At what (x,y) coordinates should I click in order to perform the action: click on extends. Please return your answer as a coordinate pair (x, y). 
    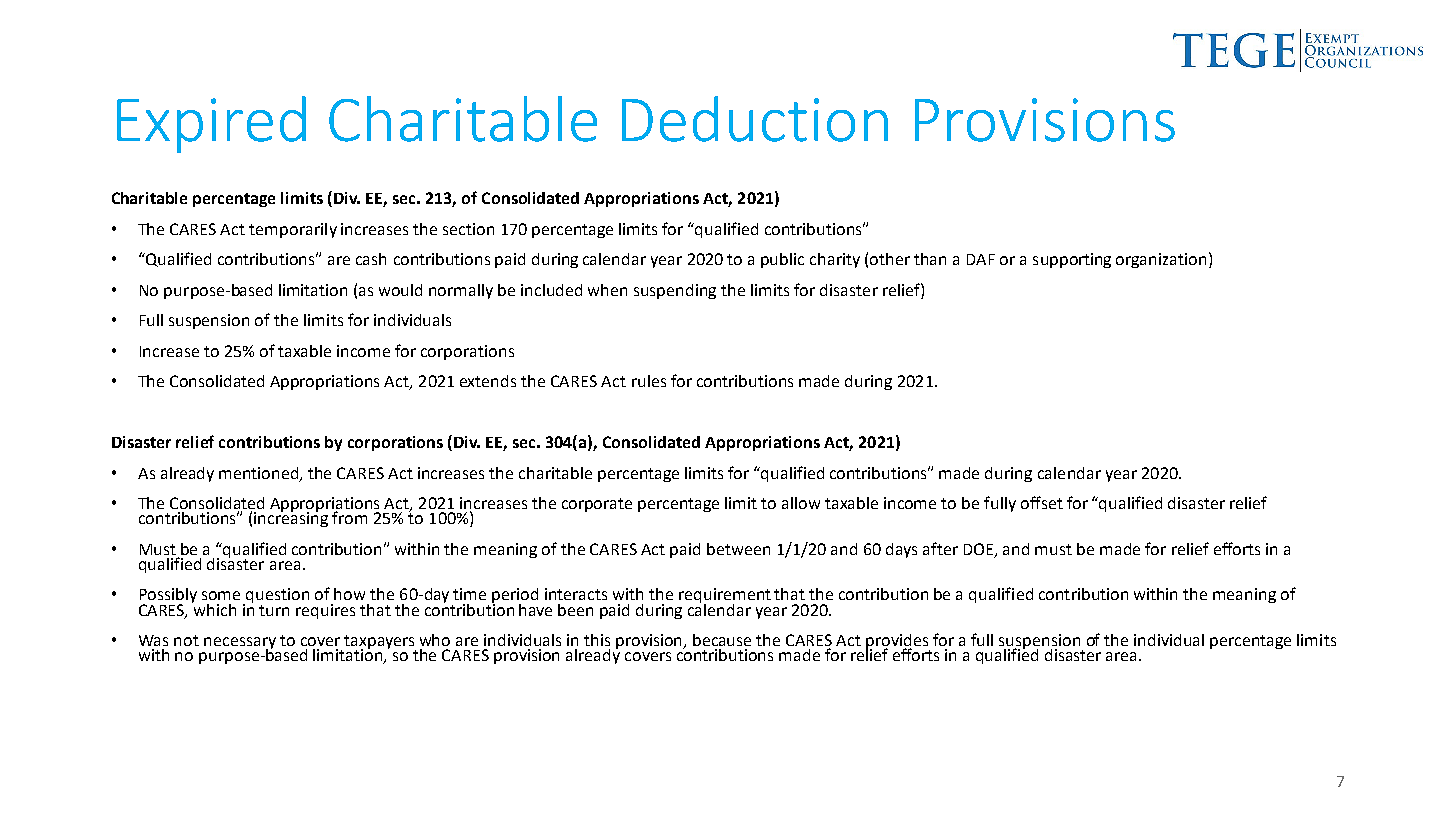
    Looking at the image, I should click on (488, 381).
